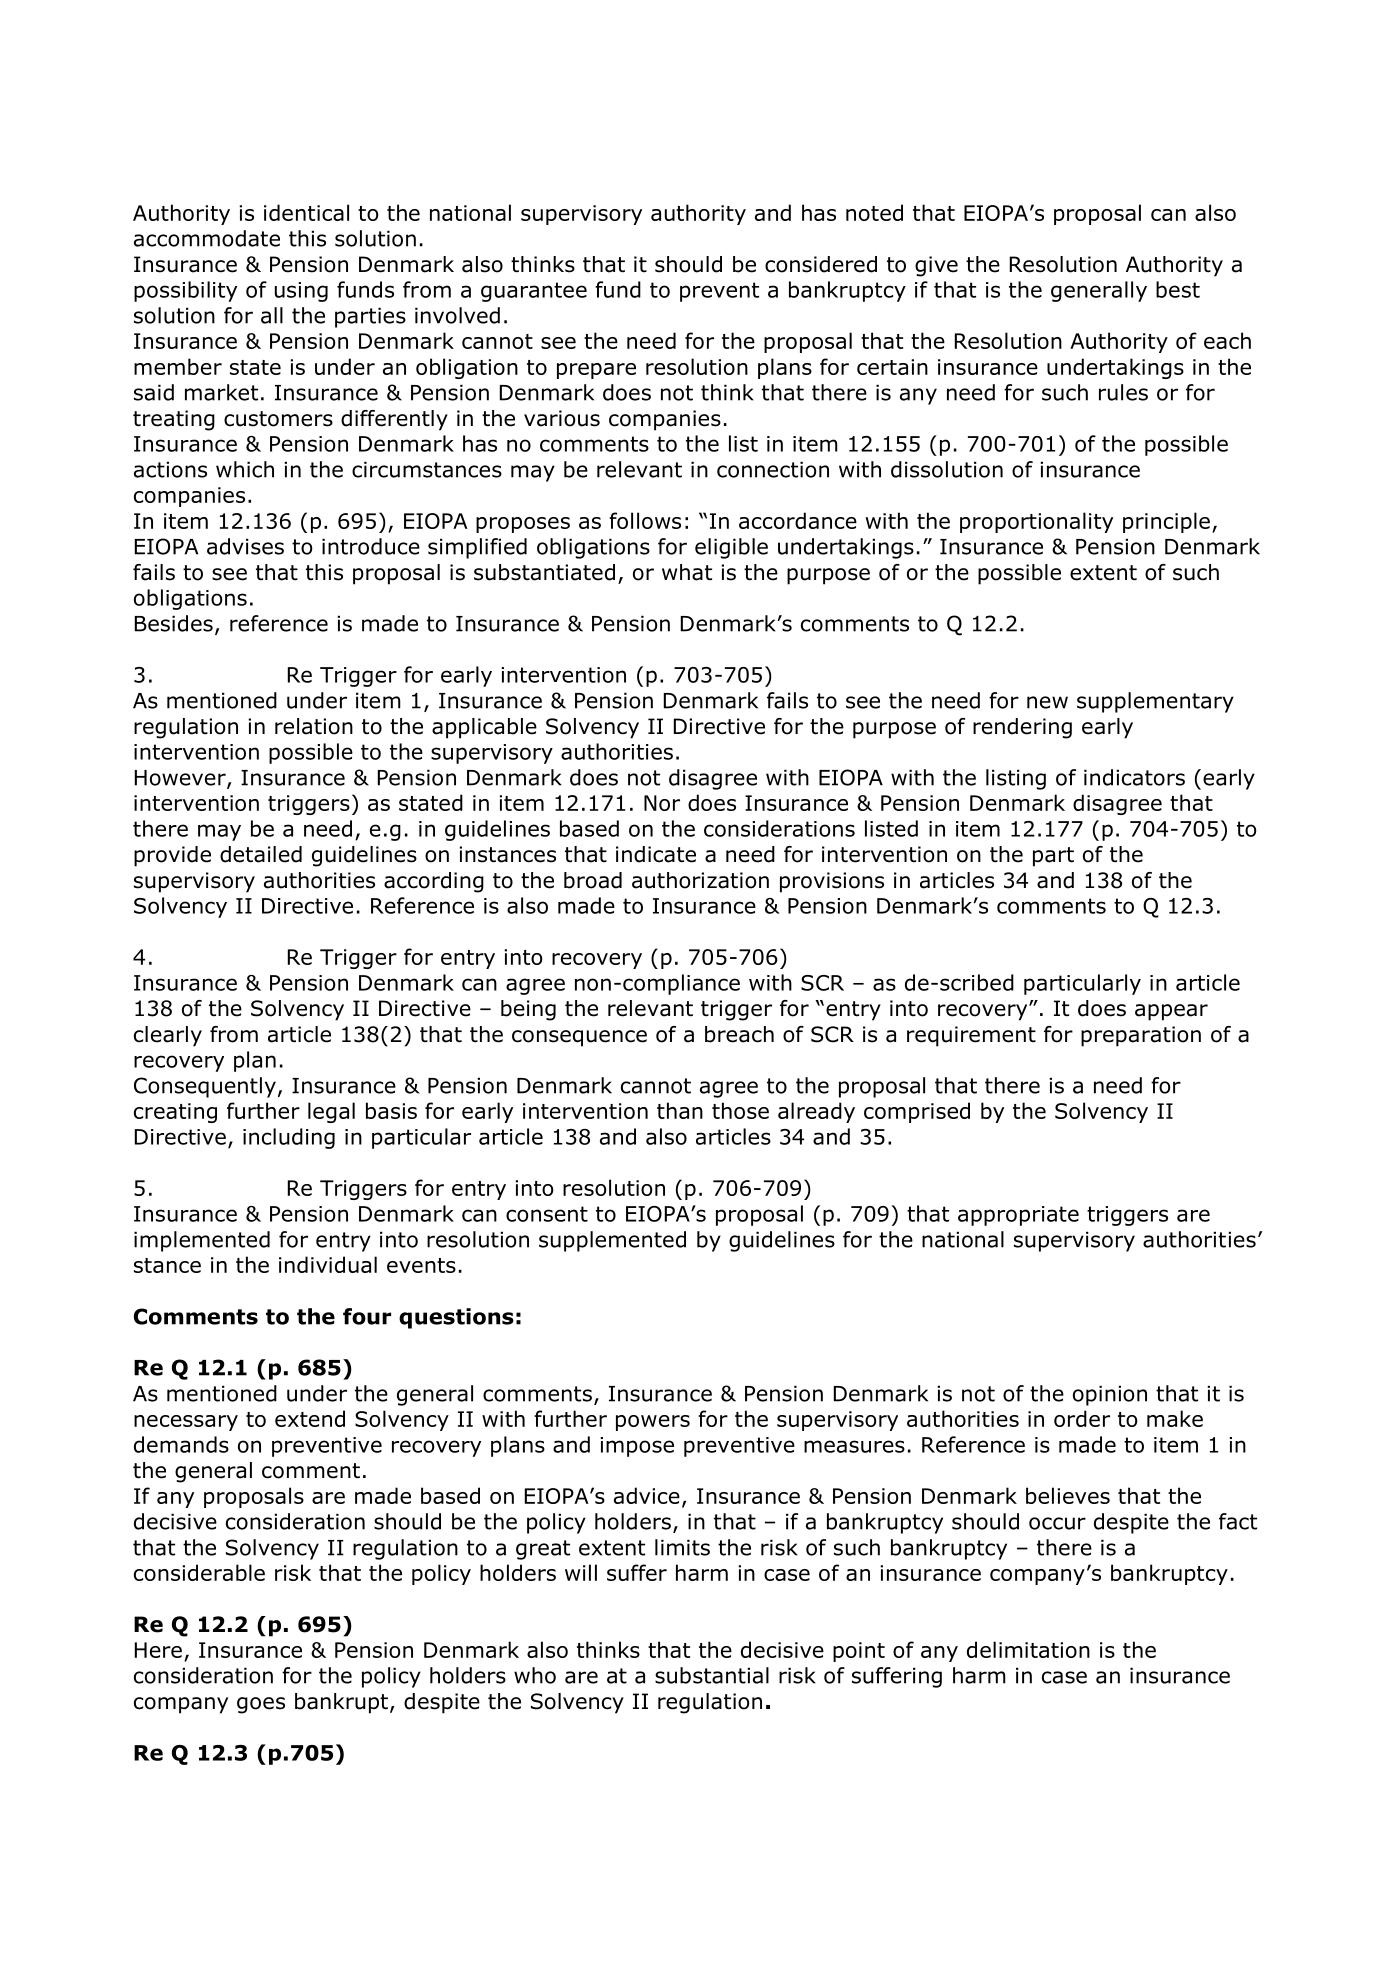  What do you see at coordinates (1178, 289) in the page?
I see `best` at bounding box center [1178, 289].
